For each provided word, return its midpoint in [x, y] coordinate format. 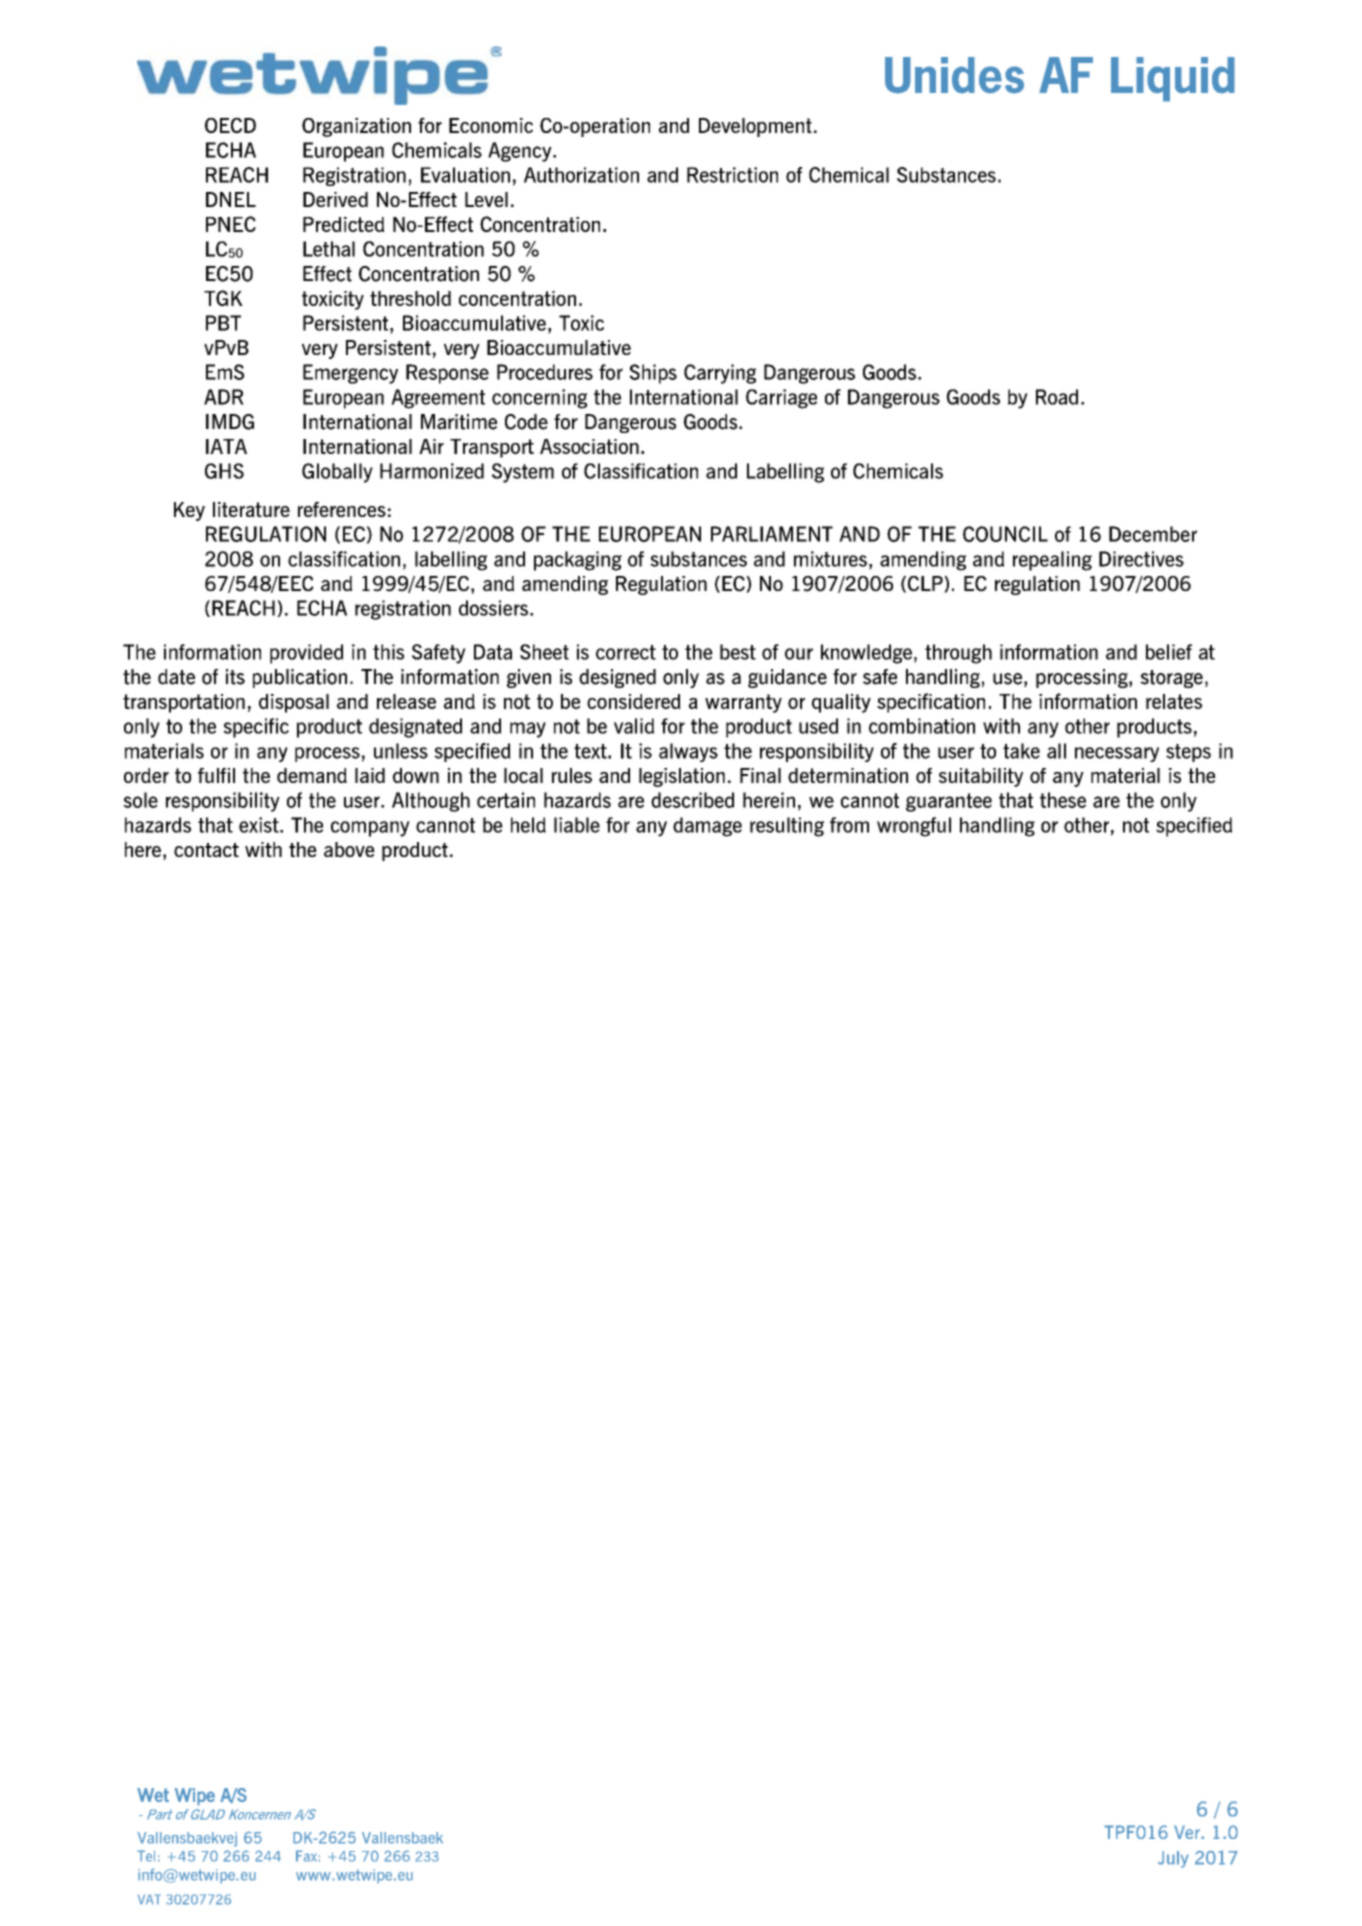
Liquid [1173, 79]
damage [707, 827]
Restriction [732, 175]
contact [206, 850]
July [1173, 1859]
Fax [307, 1856]
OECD [230, 125]
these [1063, 800]
